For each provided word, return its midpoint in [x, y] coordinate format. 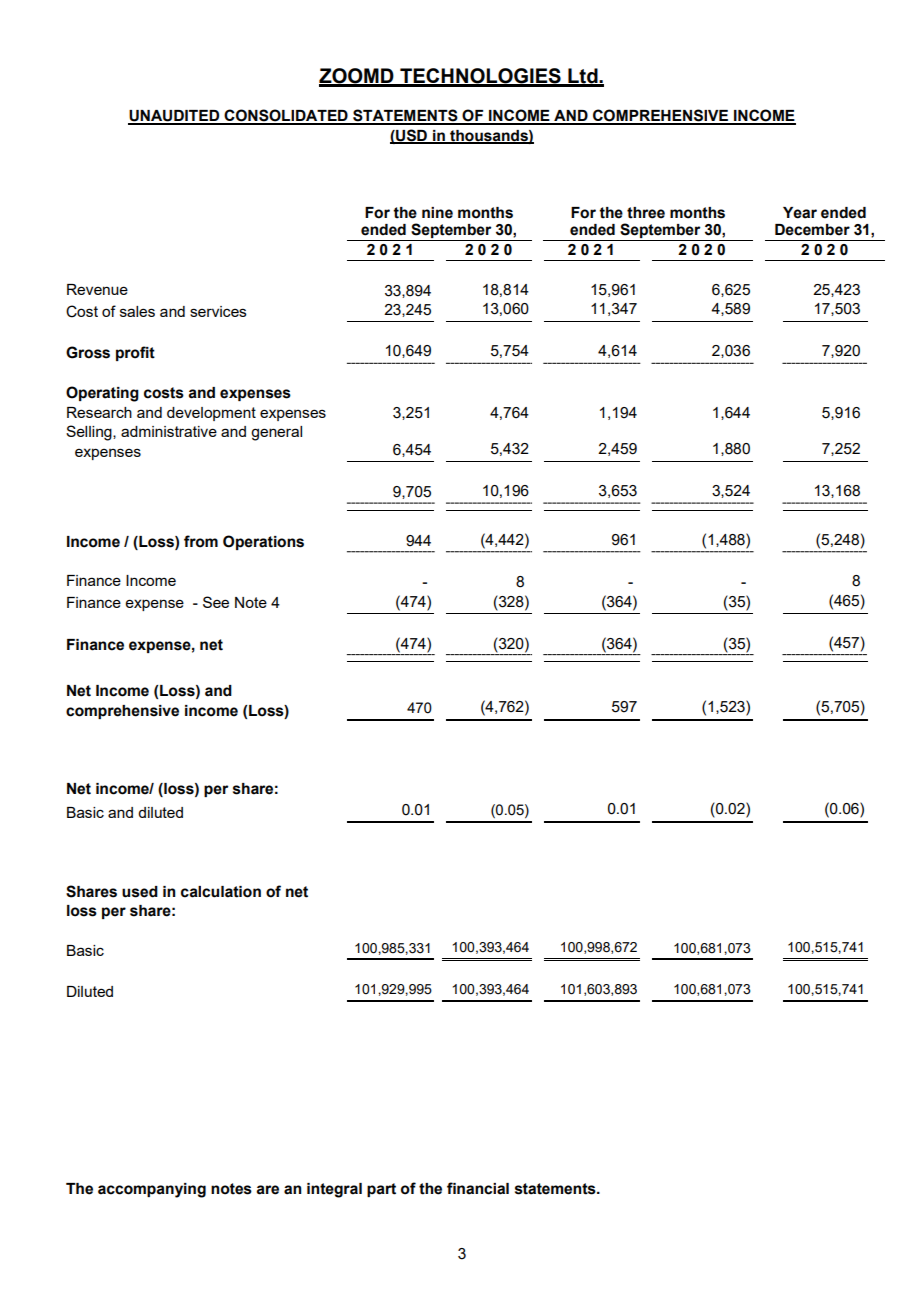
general [276, 433]
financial [478, 1188]
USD [412, 136]
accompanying [152, 1190]
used [140, 892]
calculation [221, 892]
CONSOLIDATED [286, 116]
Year [800, 213]
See [216, 602]
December [812, 230]
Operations [263, 542]
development [211, 414]
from [201, 541]
